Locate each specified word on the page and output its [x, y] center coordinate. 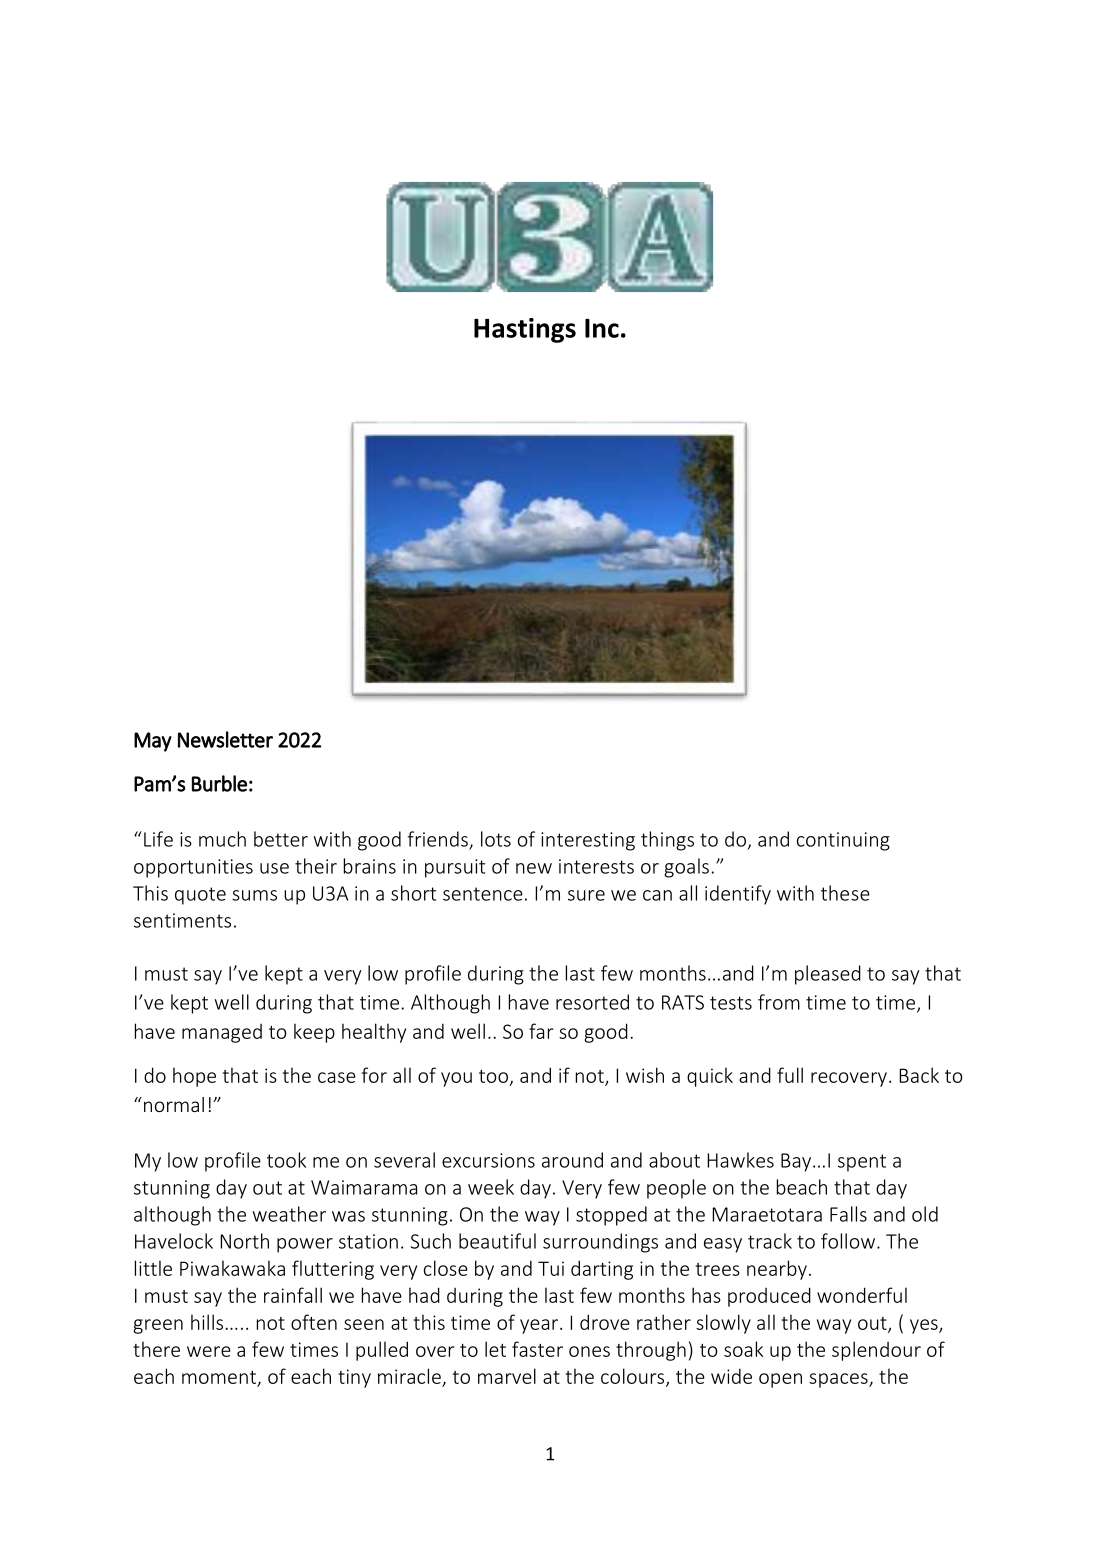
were [209, 1351]
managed [222, 1033]
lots [496, 839]
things [667, 841]
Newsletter [225, 739]
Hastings [525, 330]
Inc [602, 328]
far [541, 1031]
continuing [843, 841]
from [779, 1002]
